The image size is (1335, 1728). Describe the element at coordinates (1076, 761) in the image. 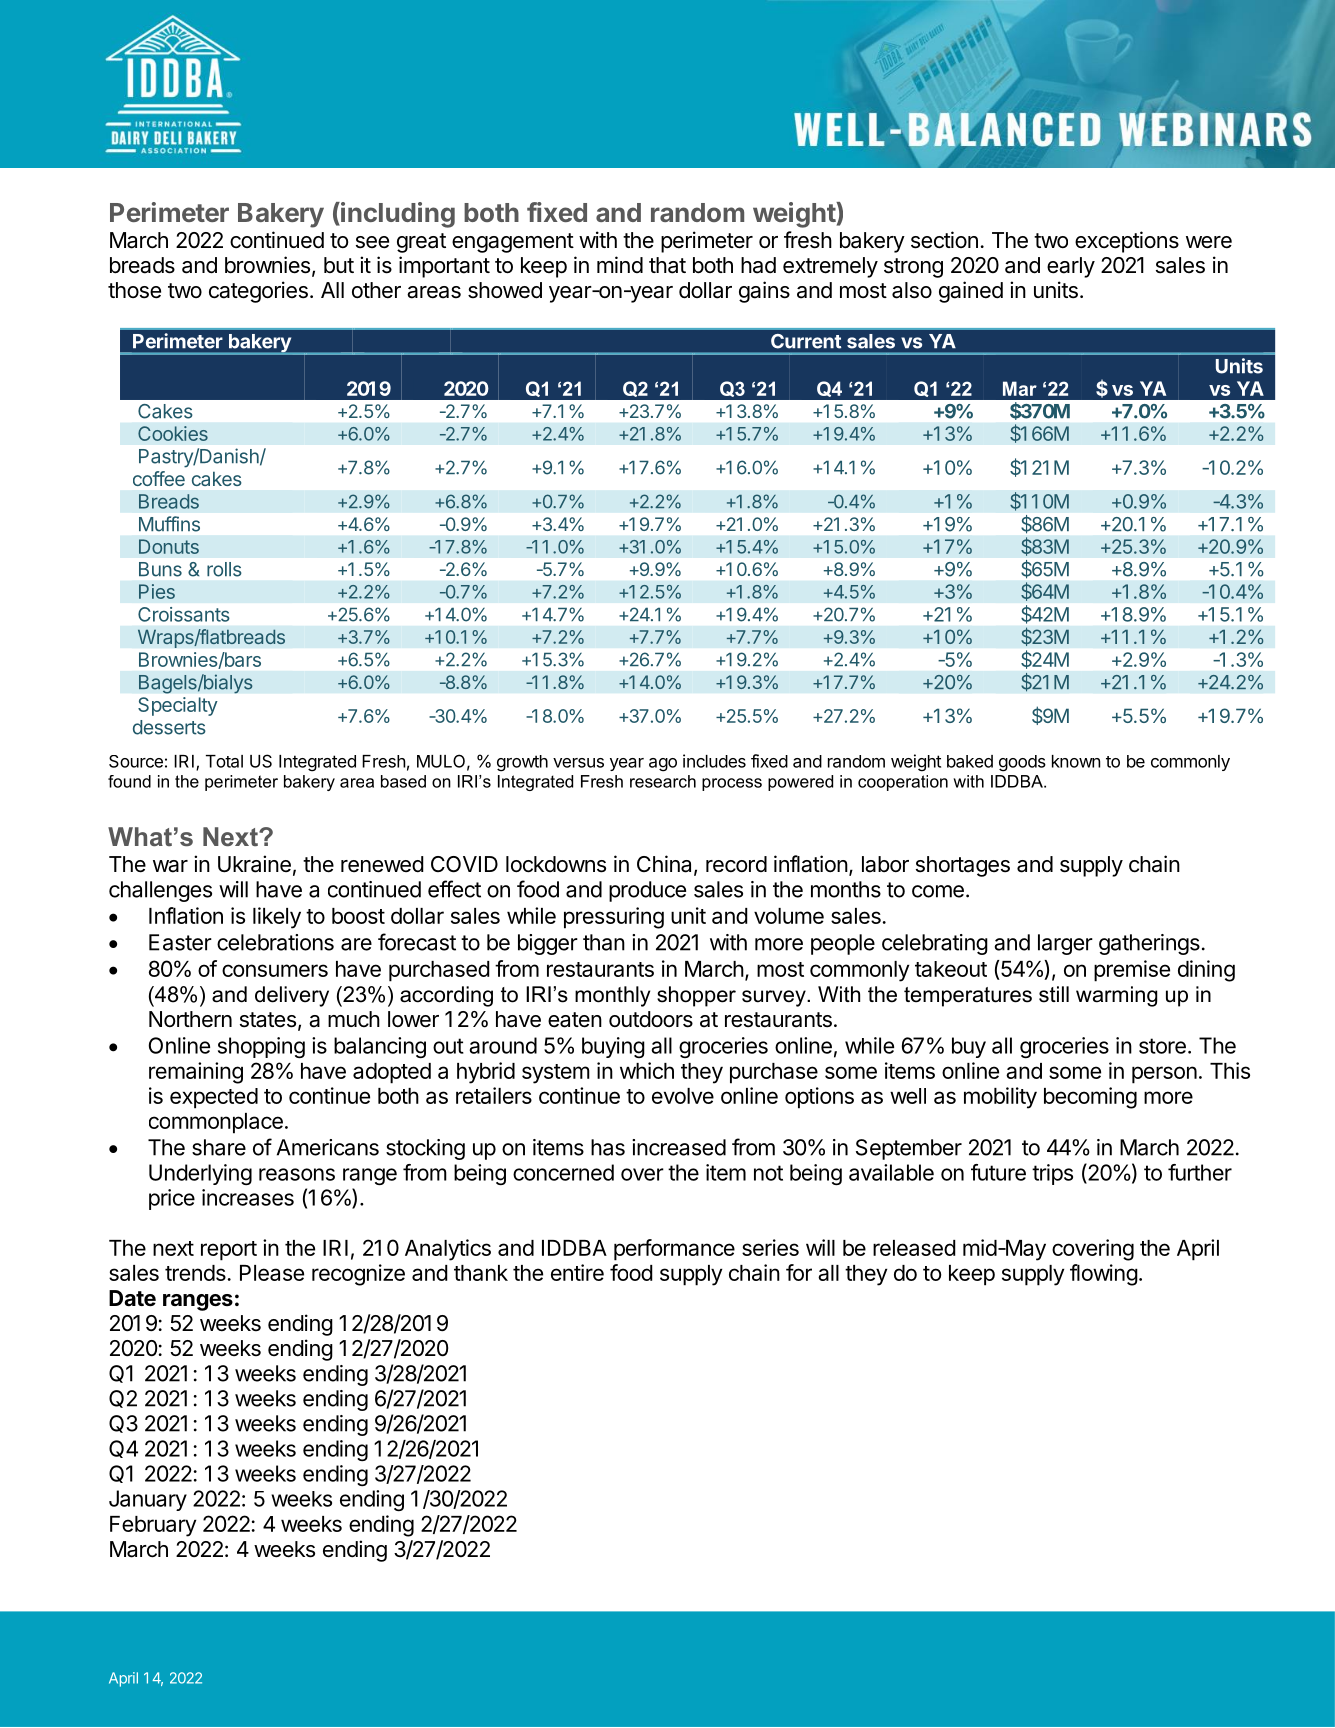

I see `known` at that location.
